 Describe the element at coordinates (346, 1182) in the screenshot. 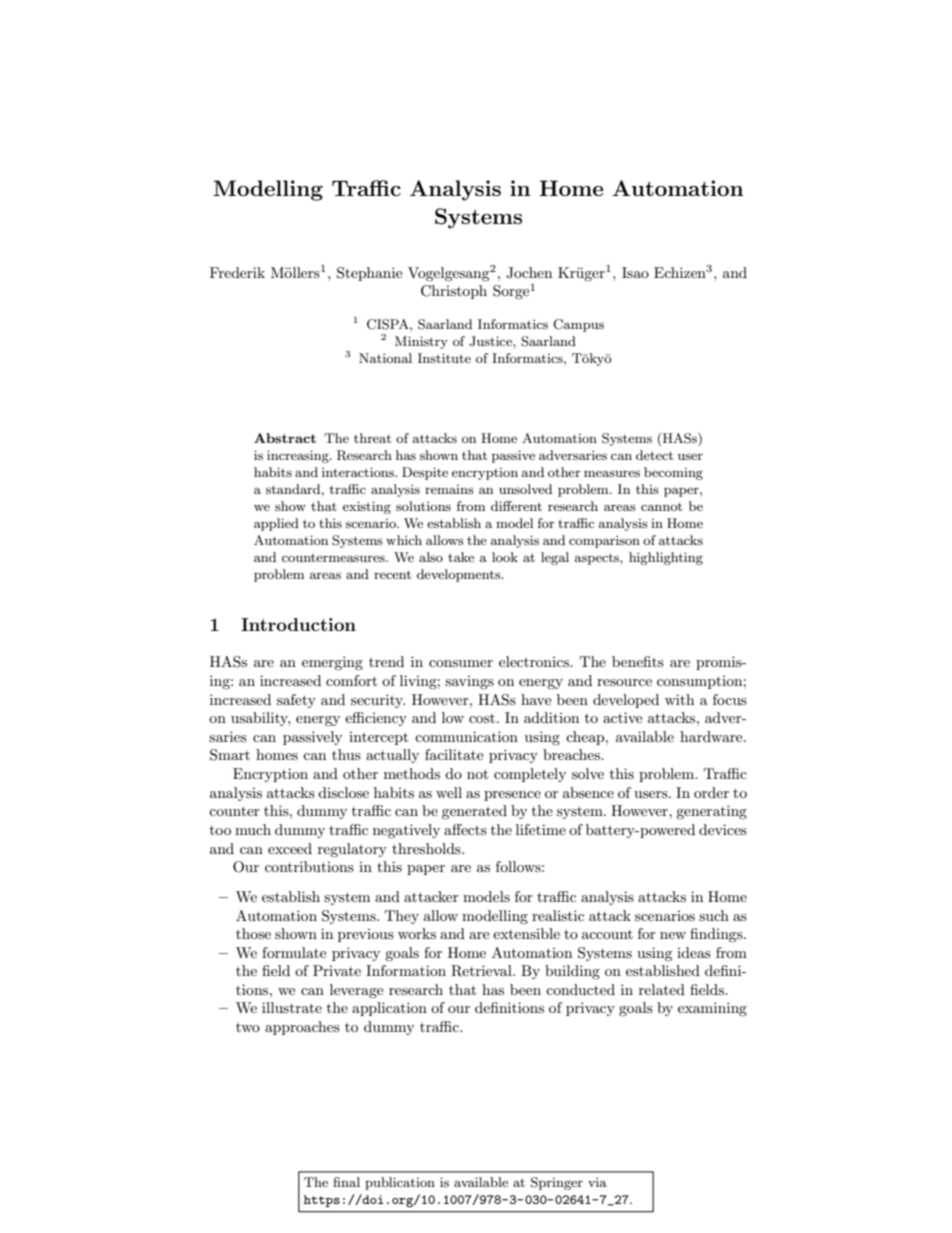

I see `final` at that location.
